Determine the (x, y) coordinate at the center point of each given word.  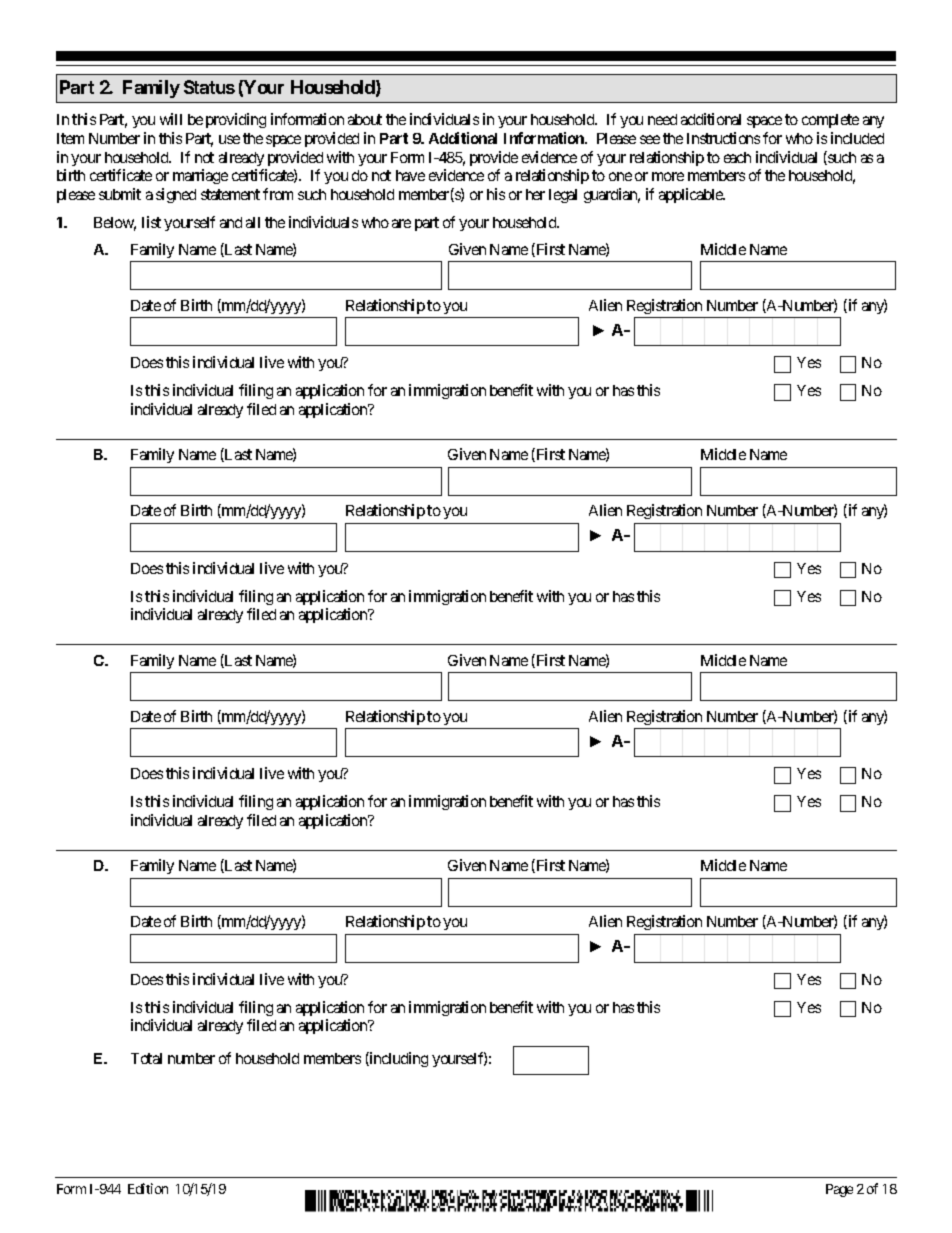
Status (209, 87)
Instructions (723, 138)
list (151, 222)
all (253, 222)
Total (146, 1058)
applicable (692, 195)
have (410, 175)
